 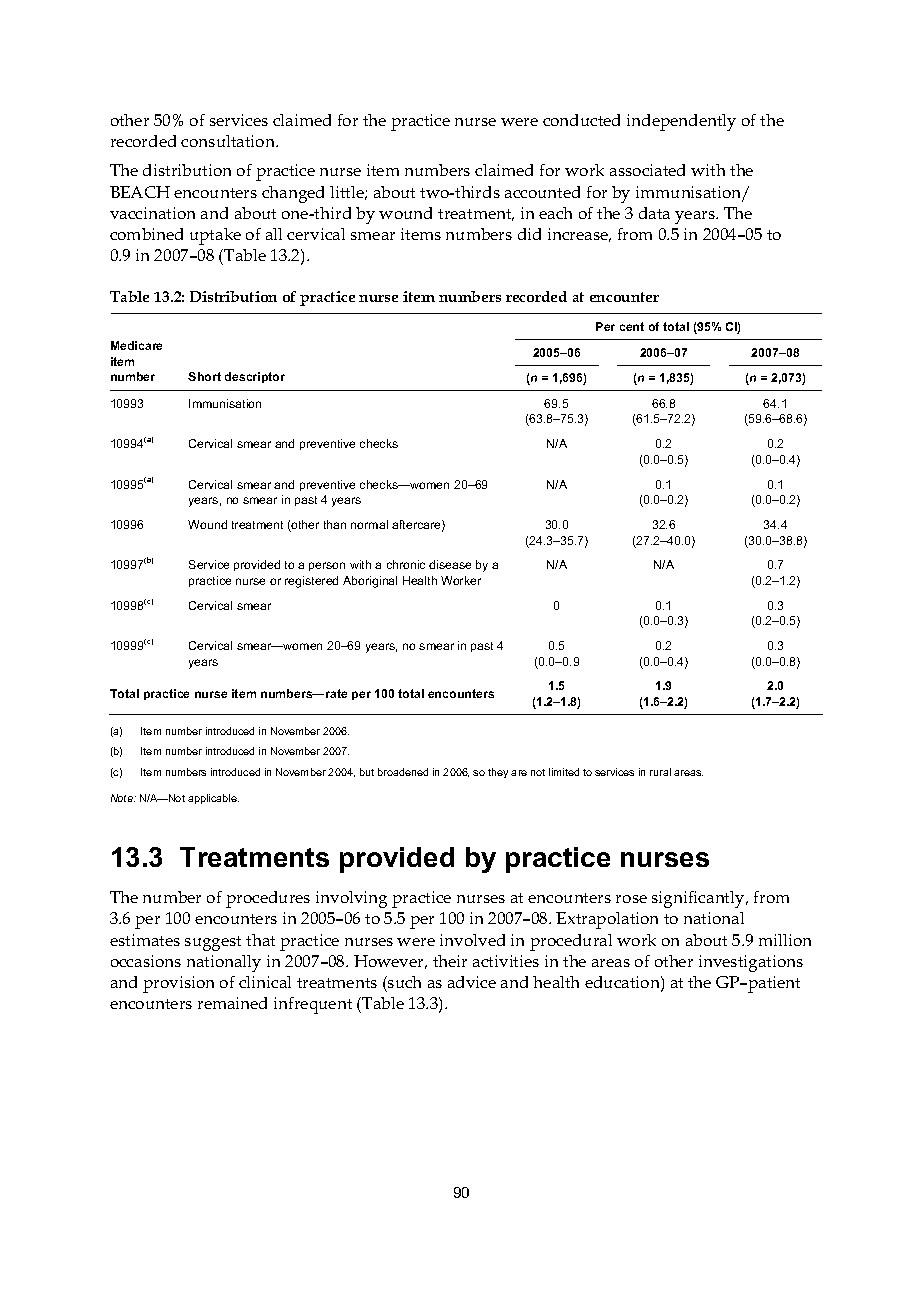 I want to click on provision, so click(x=178, y=984).
